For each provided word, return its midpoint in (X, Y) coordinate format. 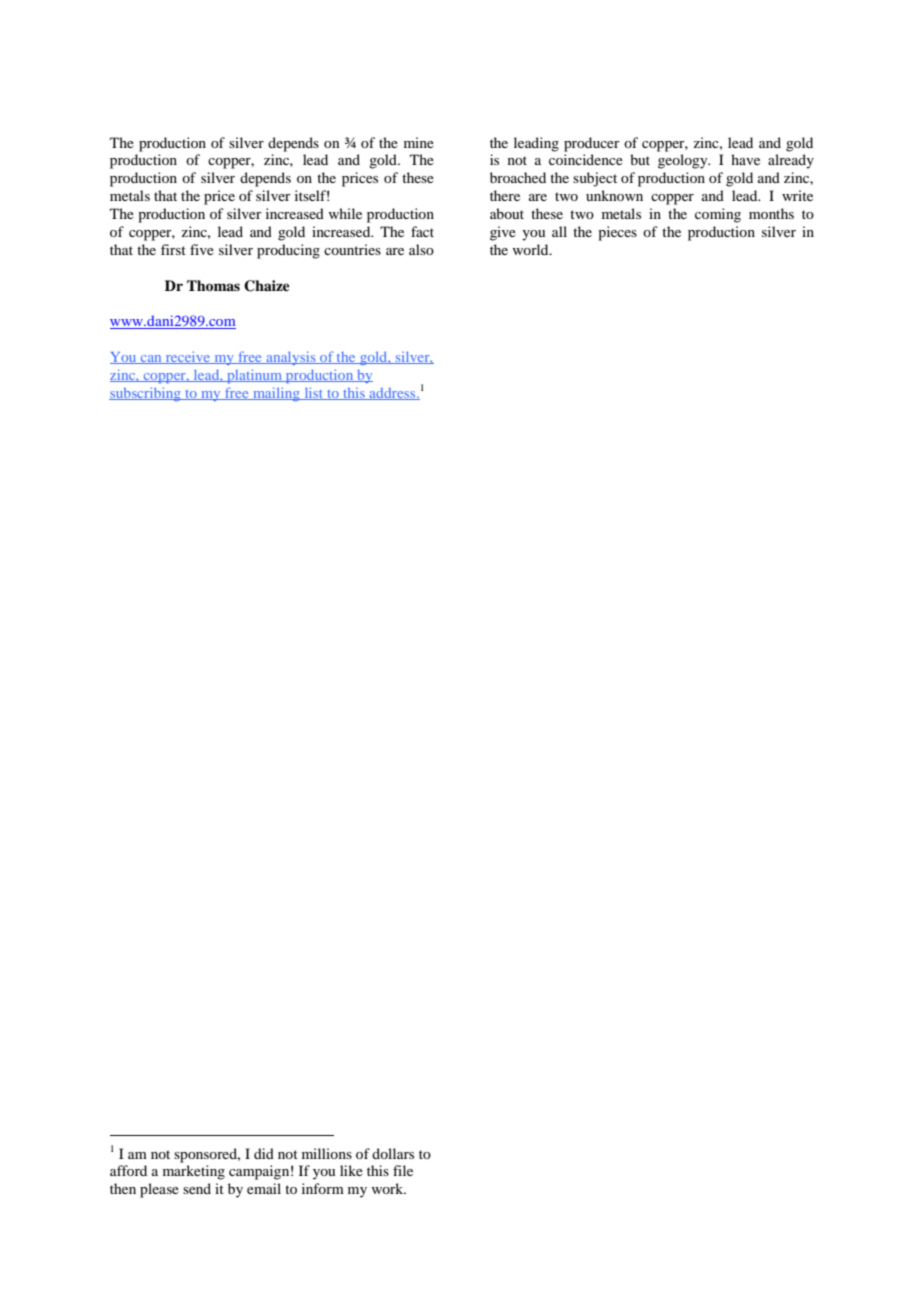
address (392, 394)
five (202, 249)
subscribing (146, 394)
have (745, 159)
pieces (617, 233)
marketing (194, 1172)
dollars (393, 1153)
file (403, 1170)
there (505, 195)
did (264, 1153)
